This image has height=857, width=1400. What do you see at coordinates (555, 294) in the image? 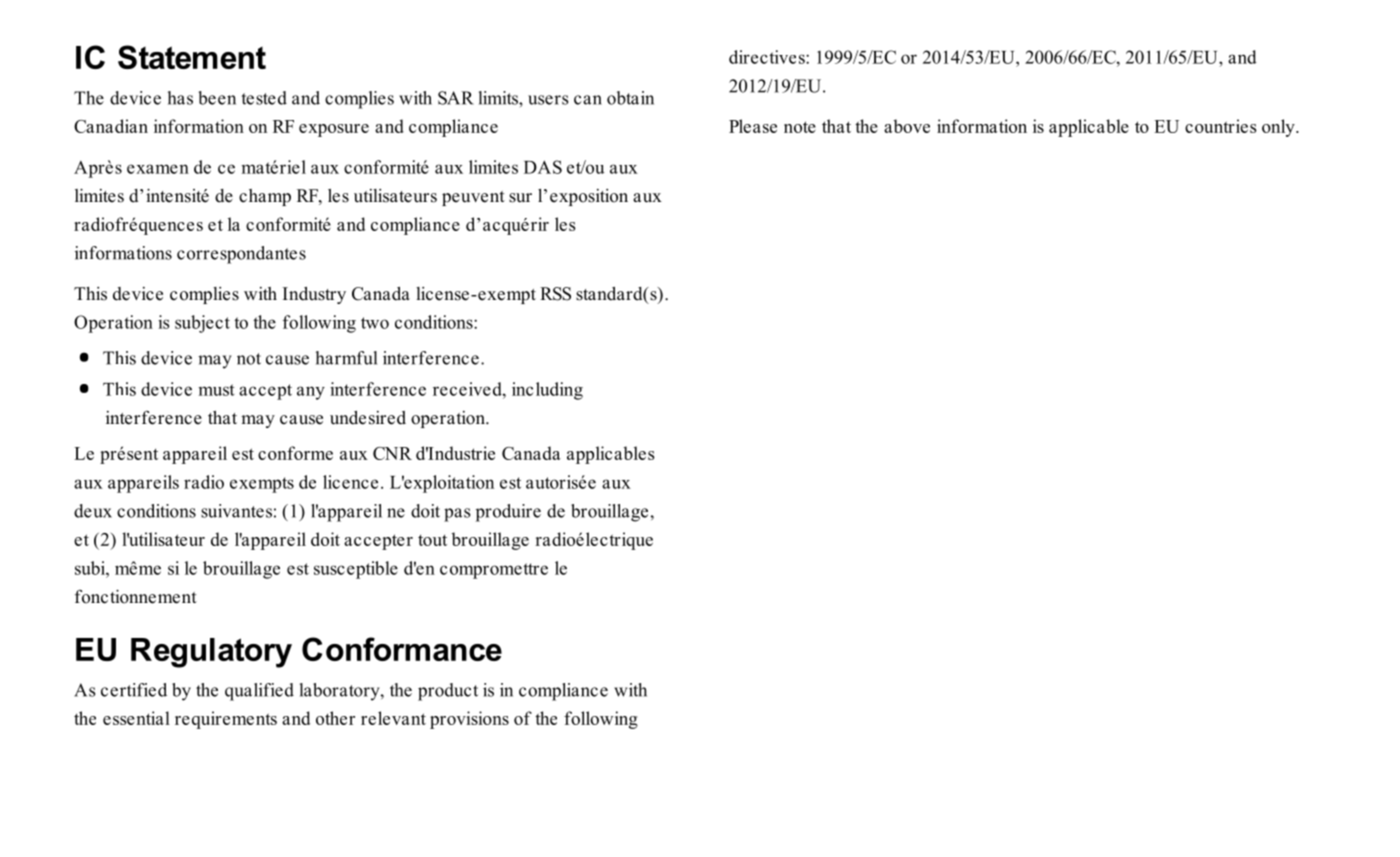
I see `RSS` at bounding box center [555, 294].
